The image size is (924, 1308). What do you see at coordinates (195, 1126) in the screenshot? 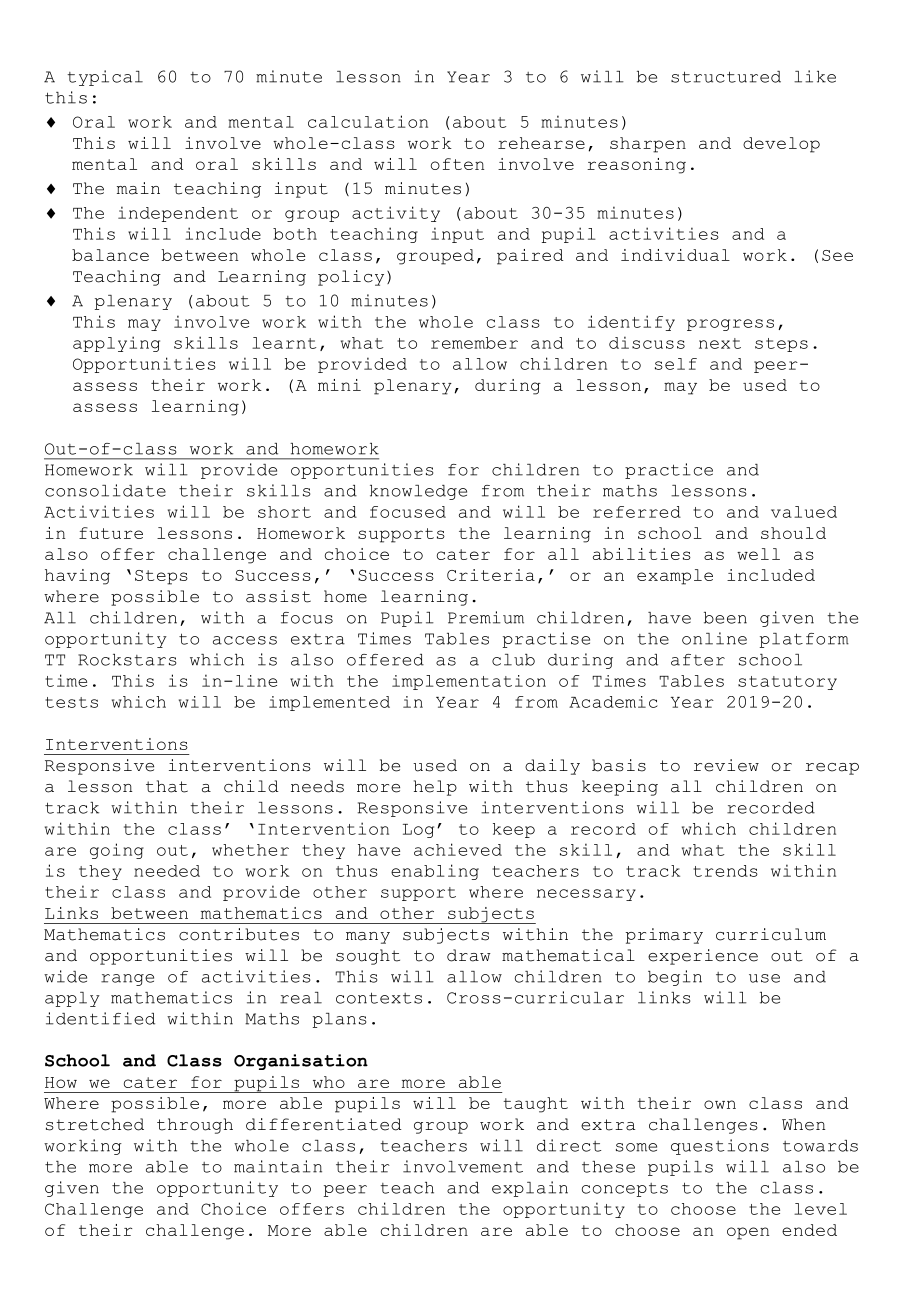
I see `through` at bounding box center [195, 1126].
